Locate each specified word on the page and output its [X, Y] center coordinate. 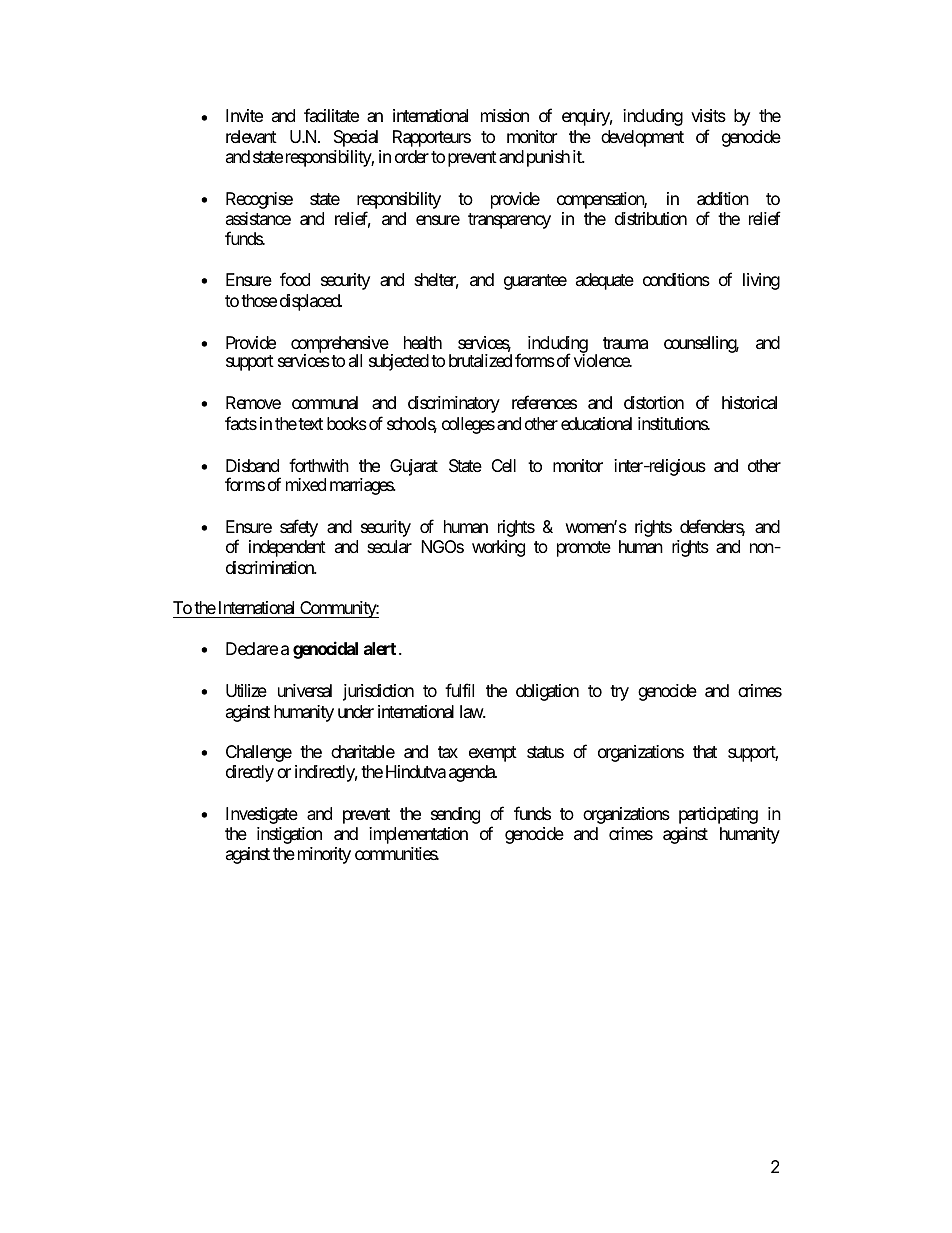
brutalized [480, 361]
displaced [311, 302]
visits [708, 115]
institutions [673, 423]
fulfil [459, 690]
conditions [676, 279]
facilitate [331, 115]
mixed [306, 484]
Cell [504, 465]
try [619, 693]
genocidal [325, 650]
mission [505, 115]
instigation [289, 835]
